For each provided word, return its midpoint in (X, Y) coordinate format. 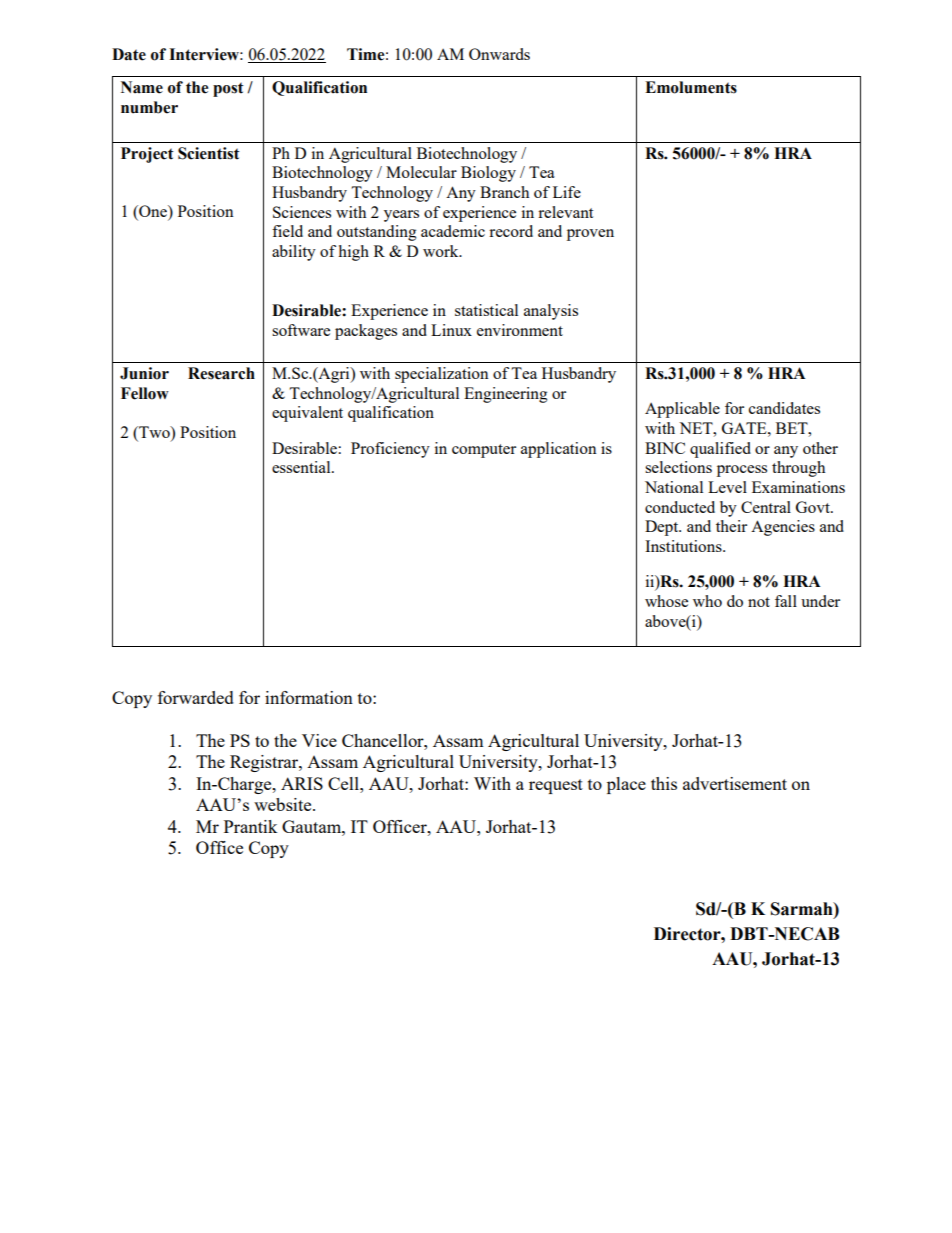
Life (567, 192)
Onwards (499, 54)
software (301, 330)
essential (302, 467)
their (731, 526)
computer (484, 451)
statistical (486, 310)
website (284, 804)
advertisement (735, 783)
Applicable (682, 410)
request (556, 786)
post (228, 89)
